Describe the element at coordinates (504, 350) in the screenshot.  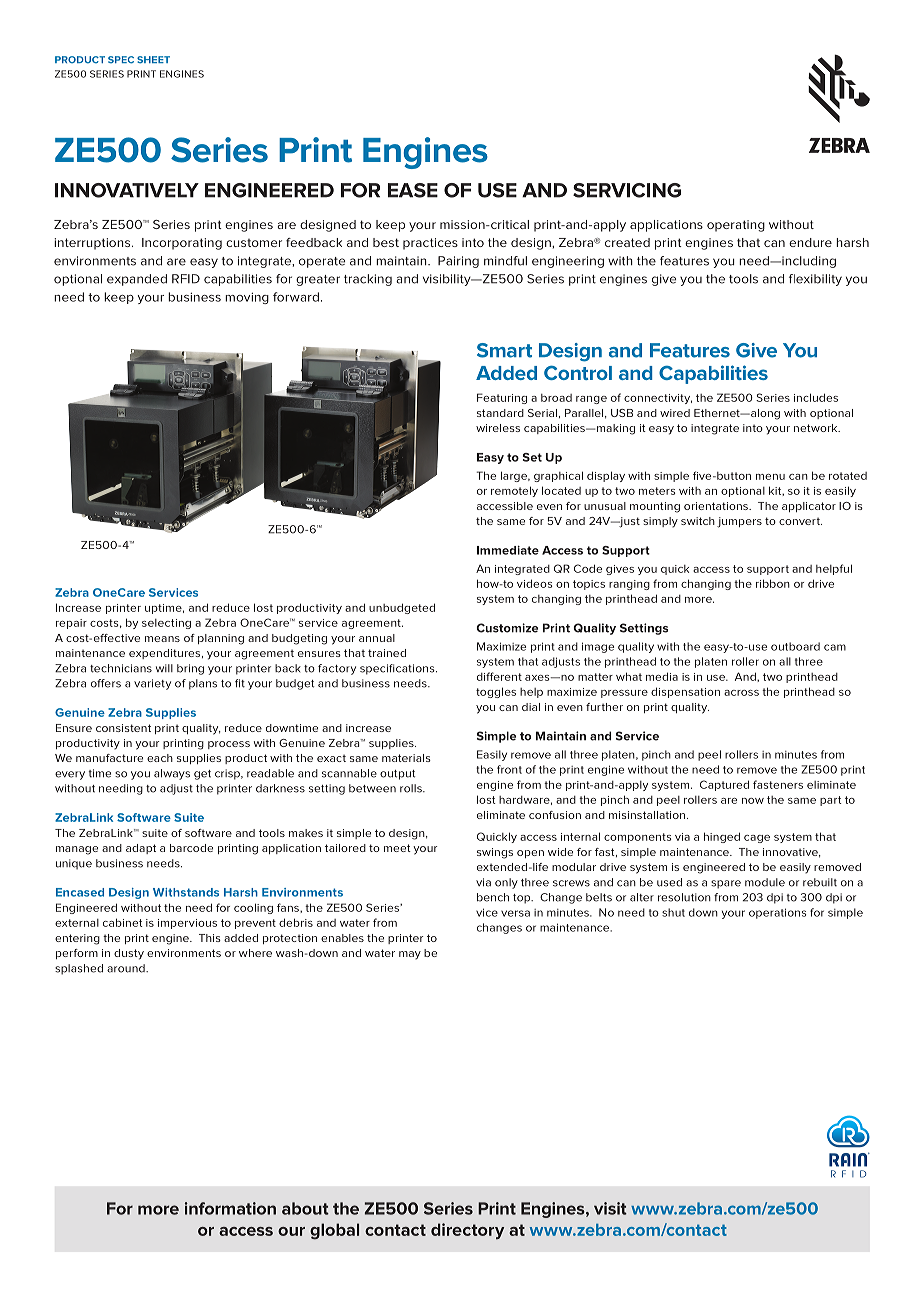
I see `Smart` at that location.
